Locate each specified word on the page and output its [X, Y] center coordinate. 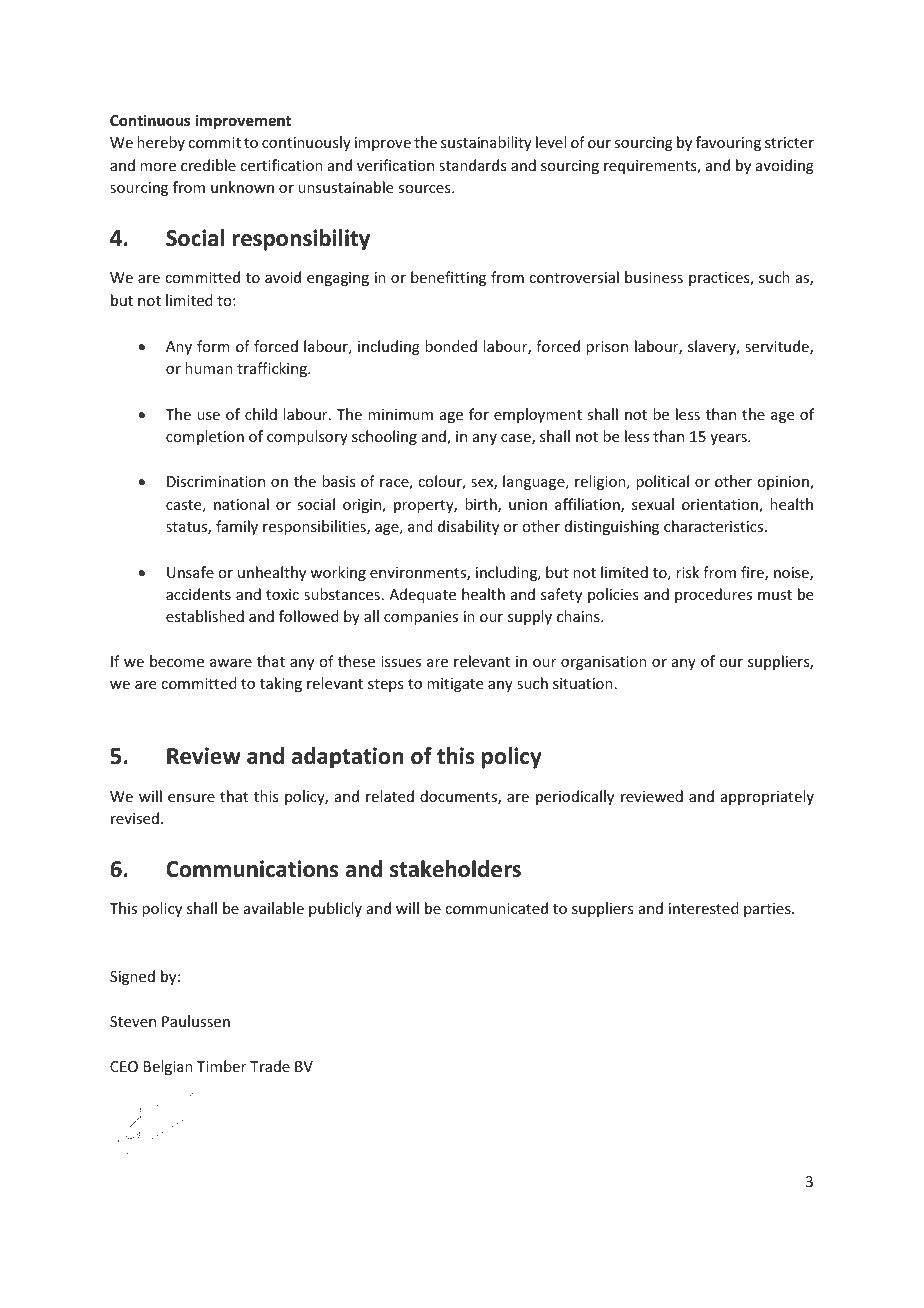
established [205, 616]
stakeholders [455, 869]
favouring [728, 143]
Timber [221, 1066]
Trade [270, 1066]
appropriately [767, 797]
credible [208, 165]
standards [472, 165]
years [729, 439]
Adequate [422, 595]
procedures [713, 595]
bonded [451, 346]
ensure [191, 798]
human [209, 368]
